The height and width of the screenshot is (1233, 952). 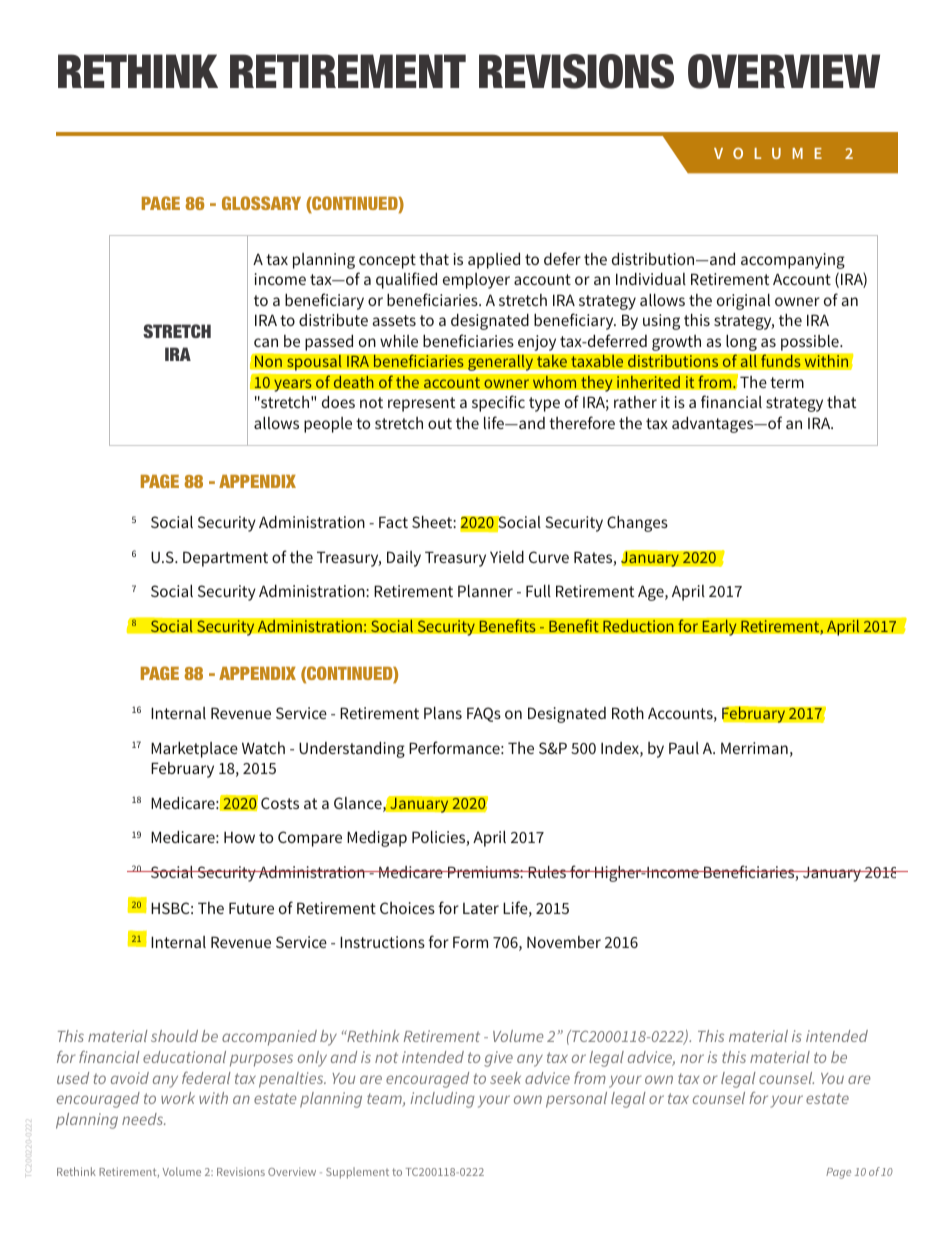 I want to click on nor, so click(x=692, y=1058).
